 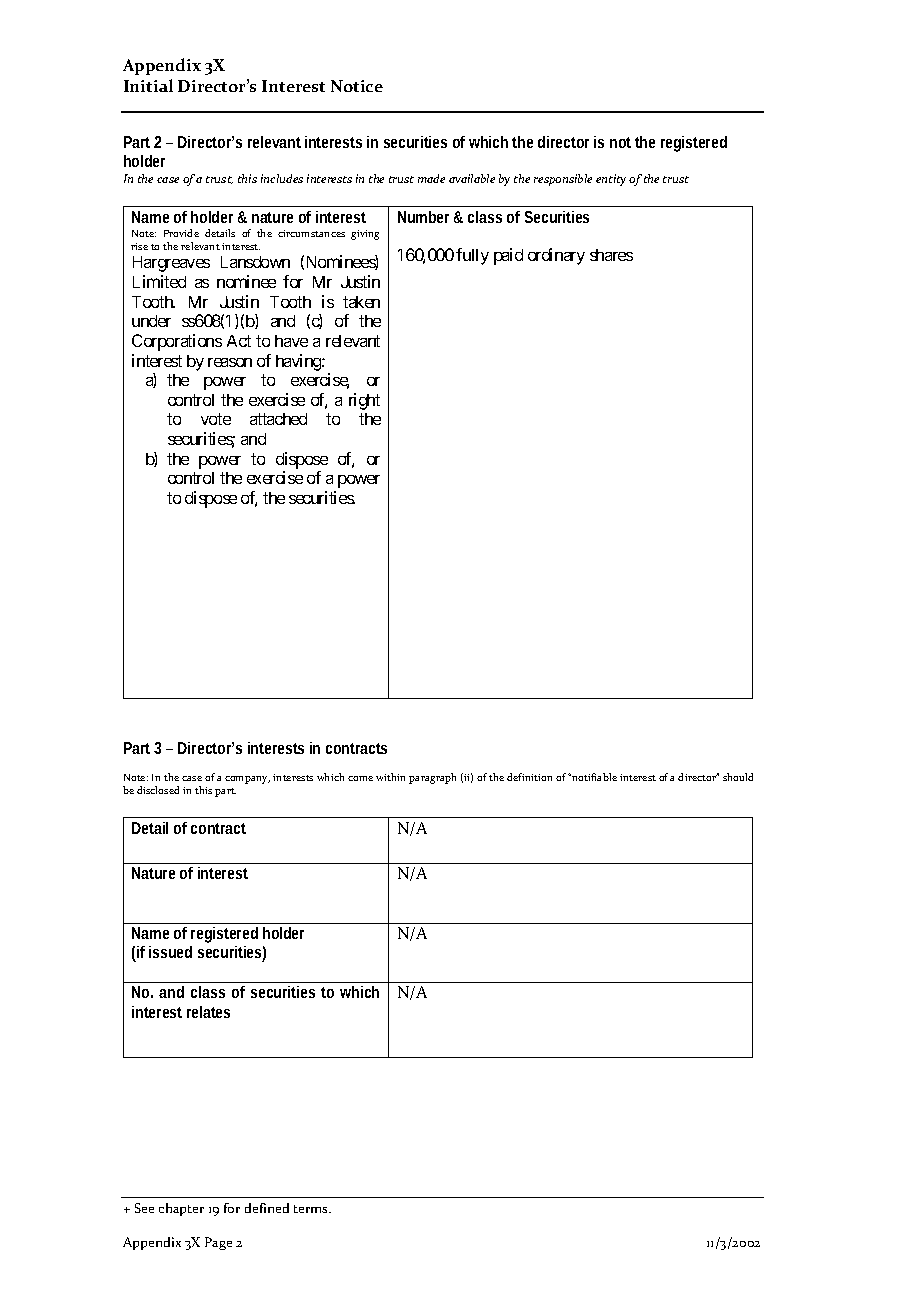 I want to click on taken, so click(x=361, y=302).
